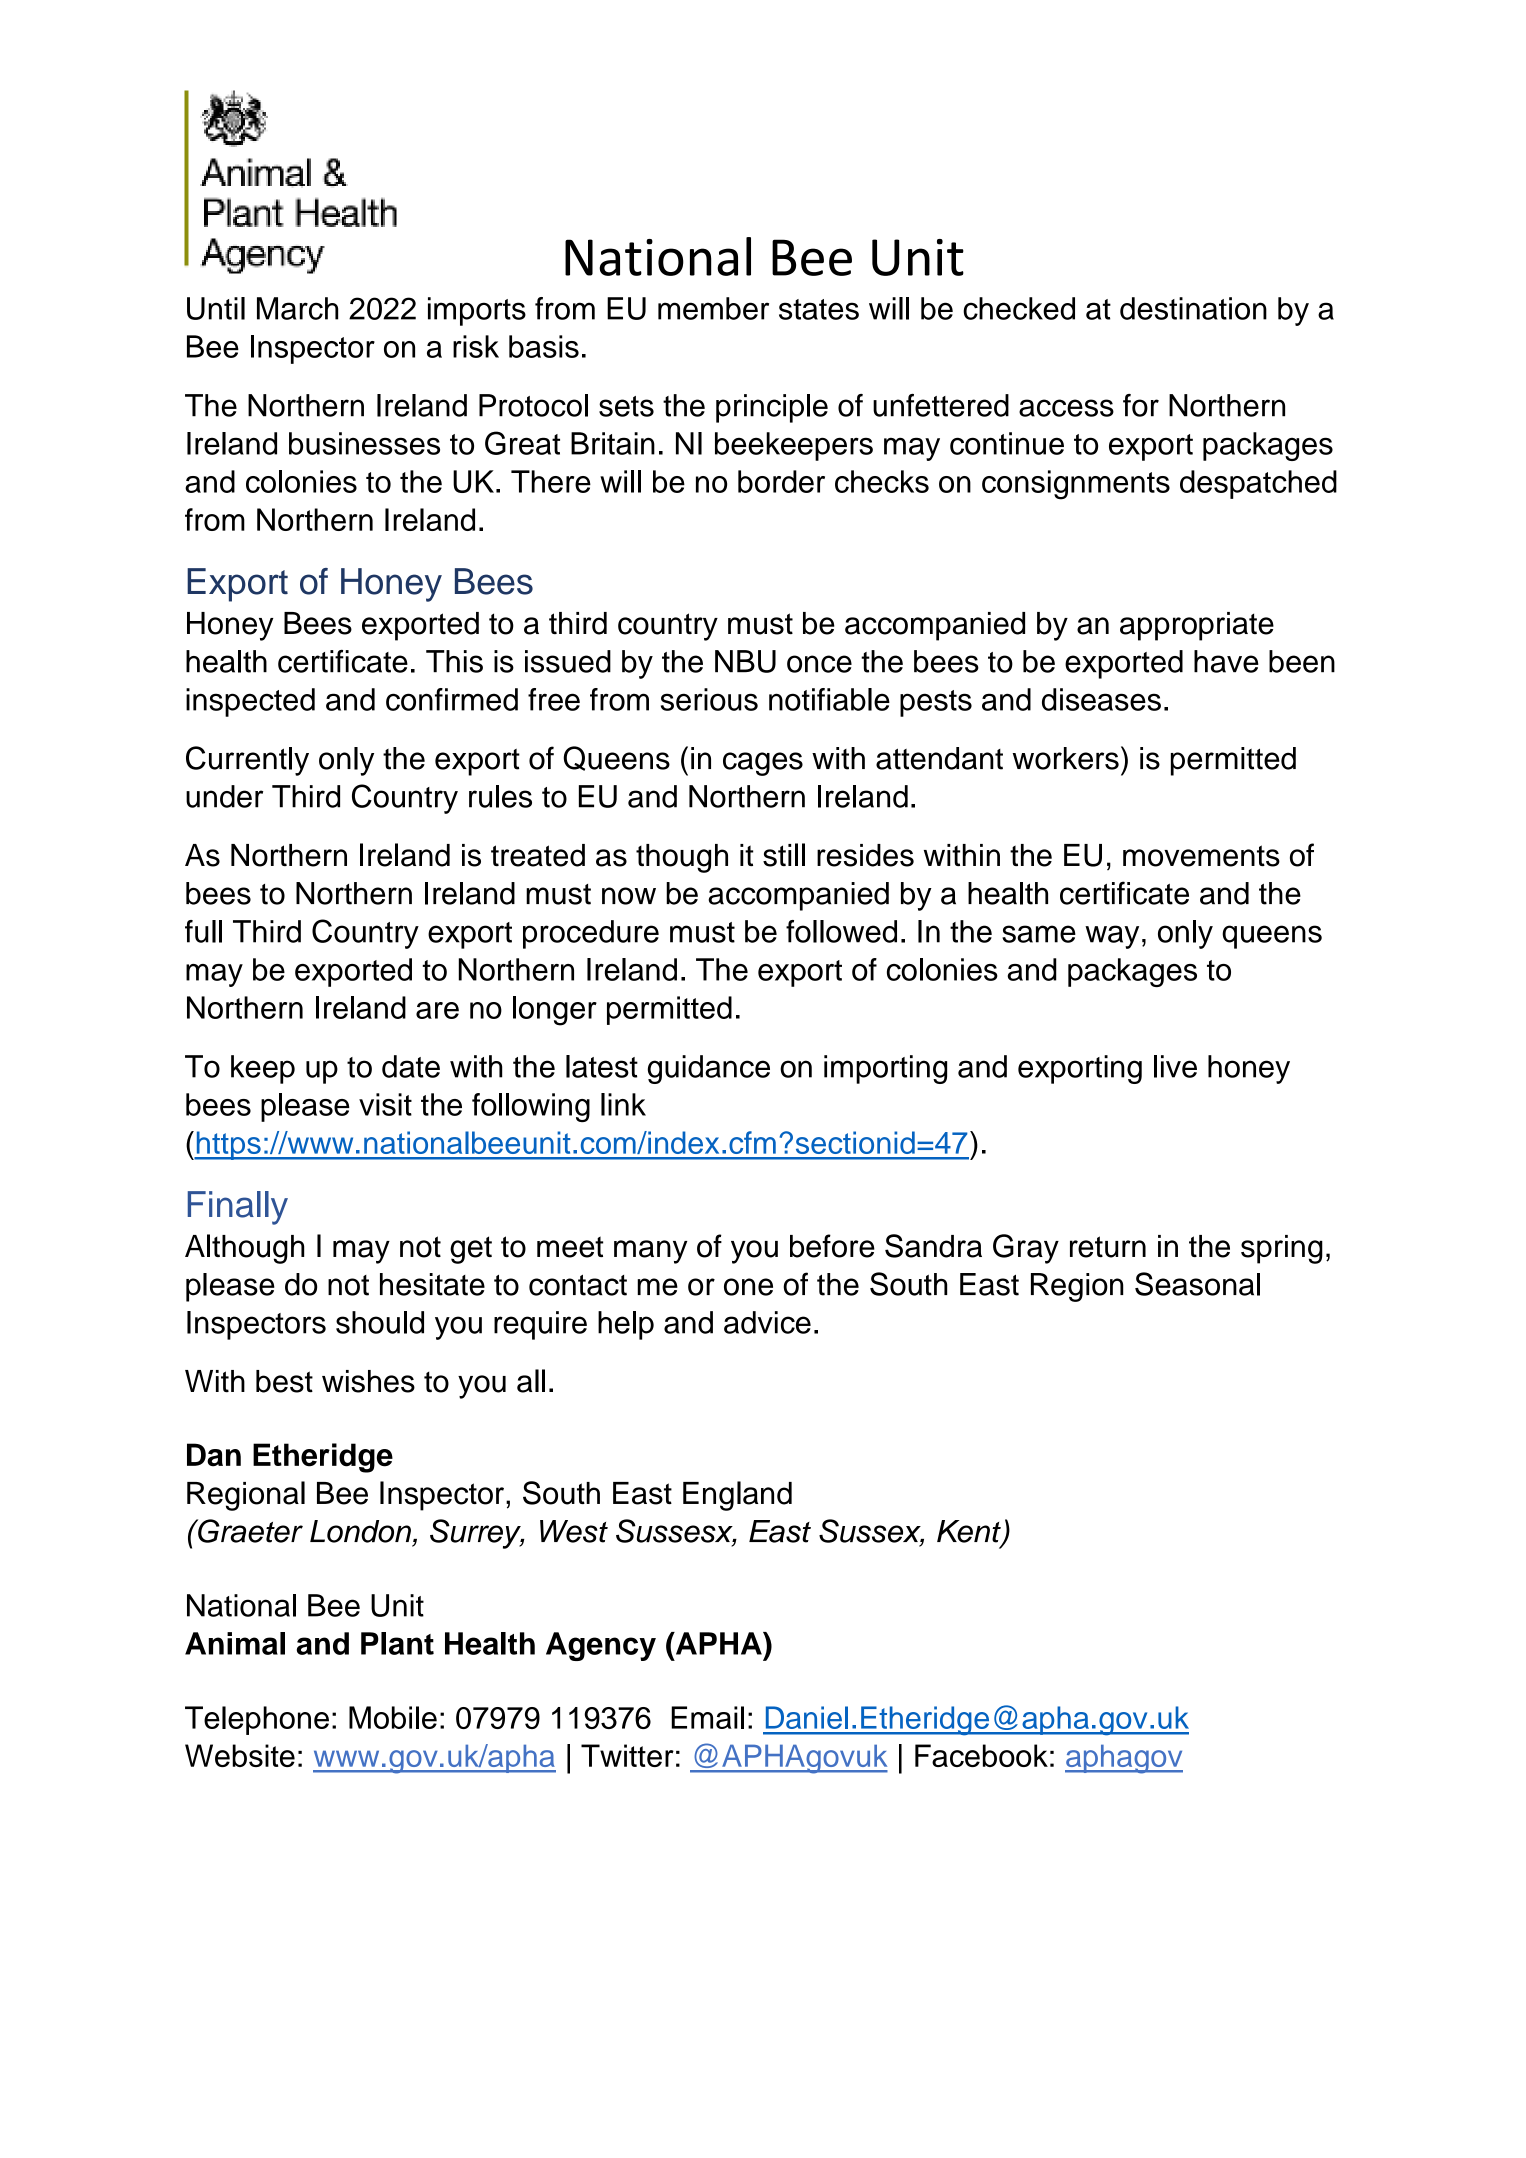  Describe the element at coordinates (250, 702) in the screenshot. I see `inspected` at that location.
